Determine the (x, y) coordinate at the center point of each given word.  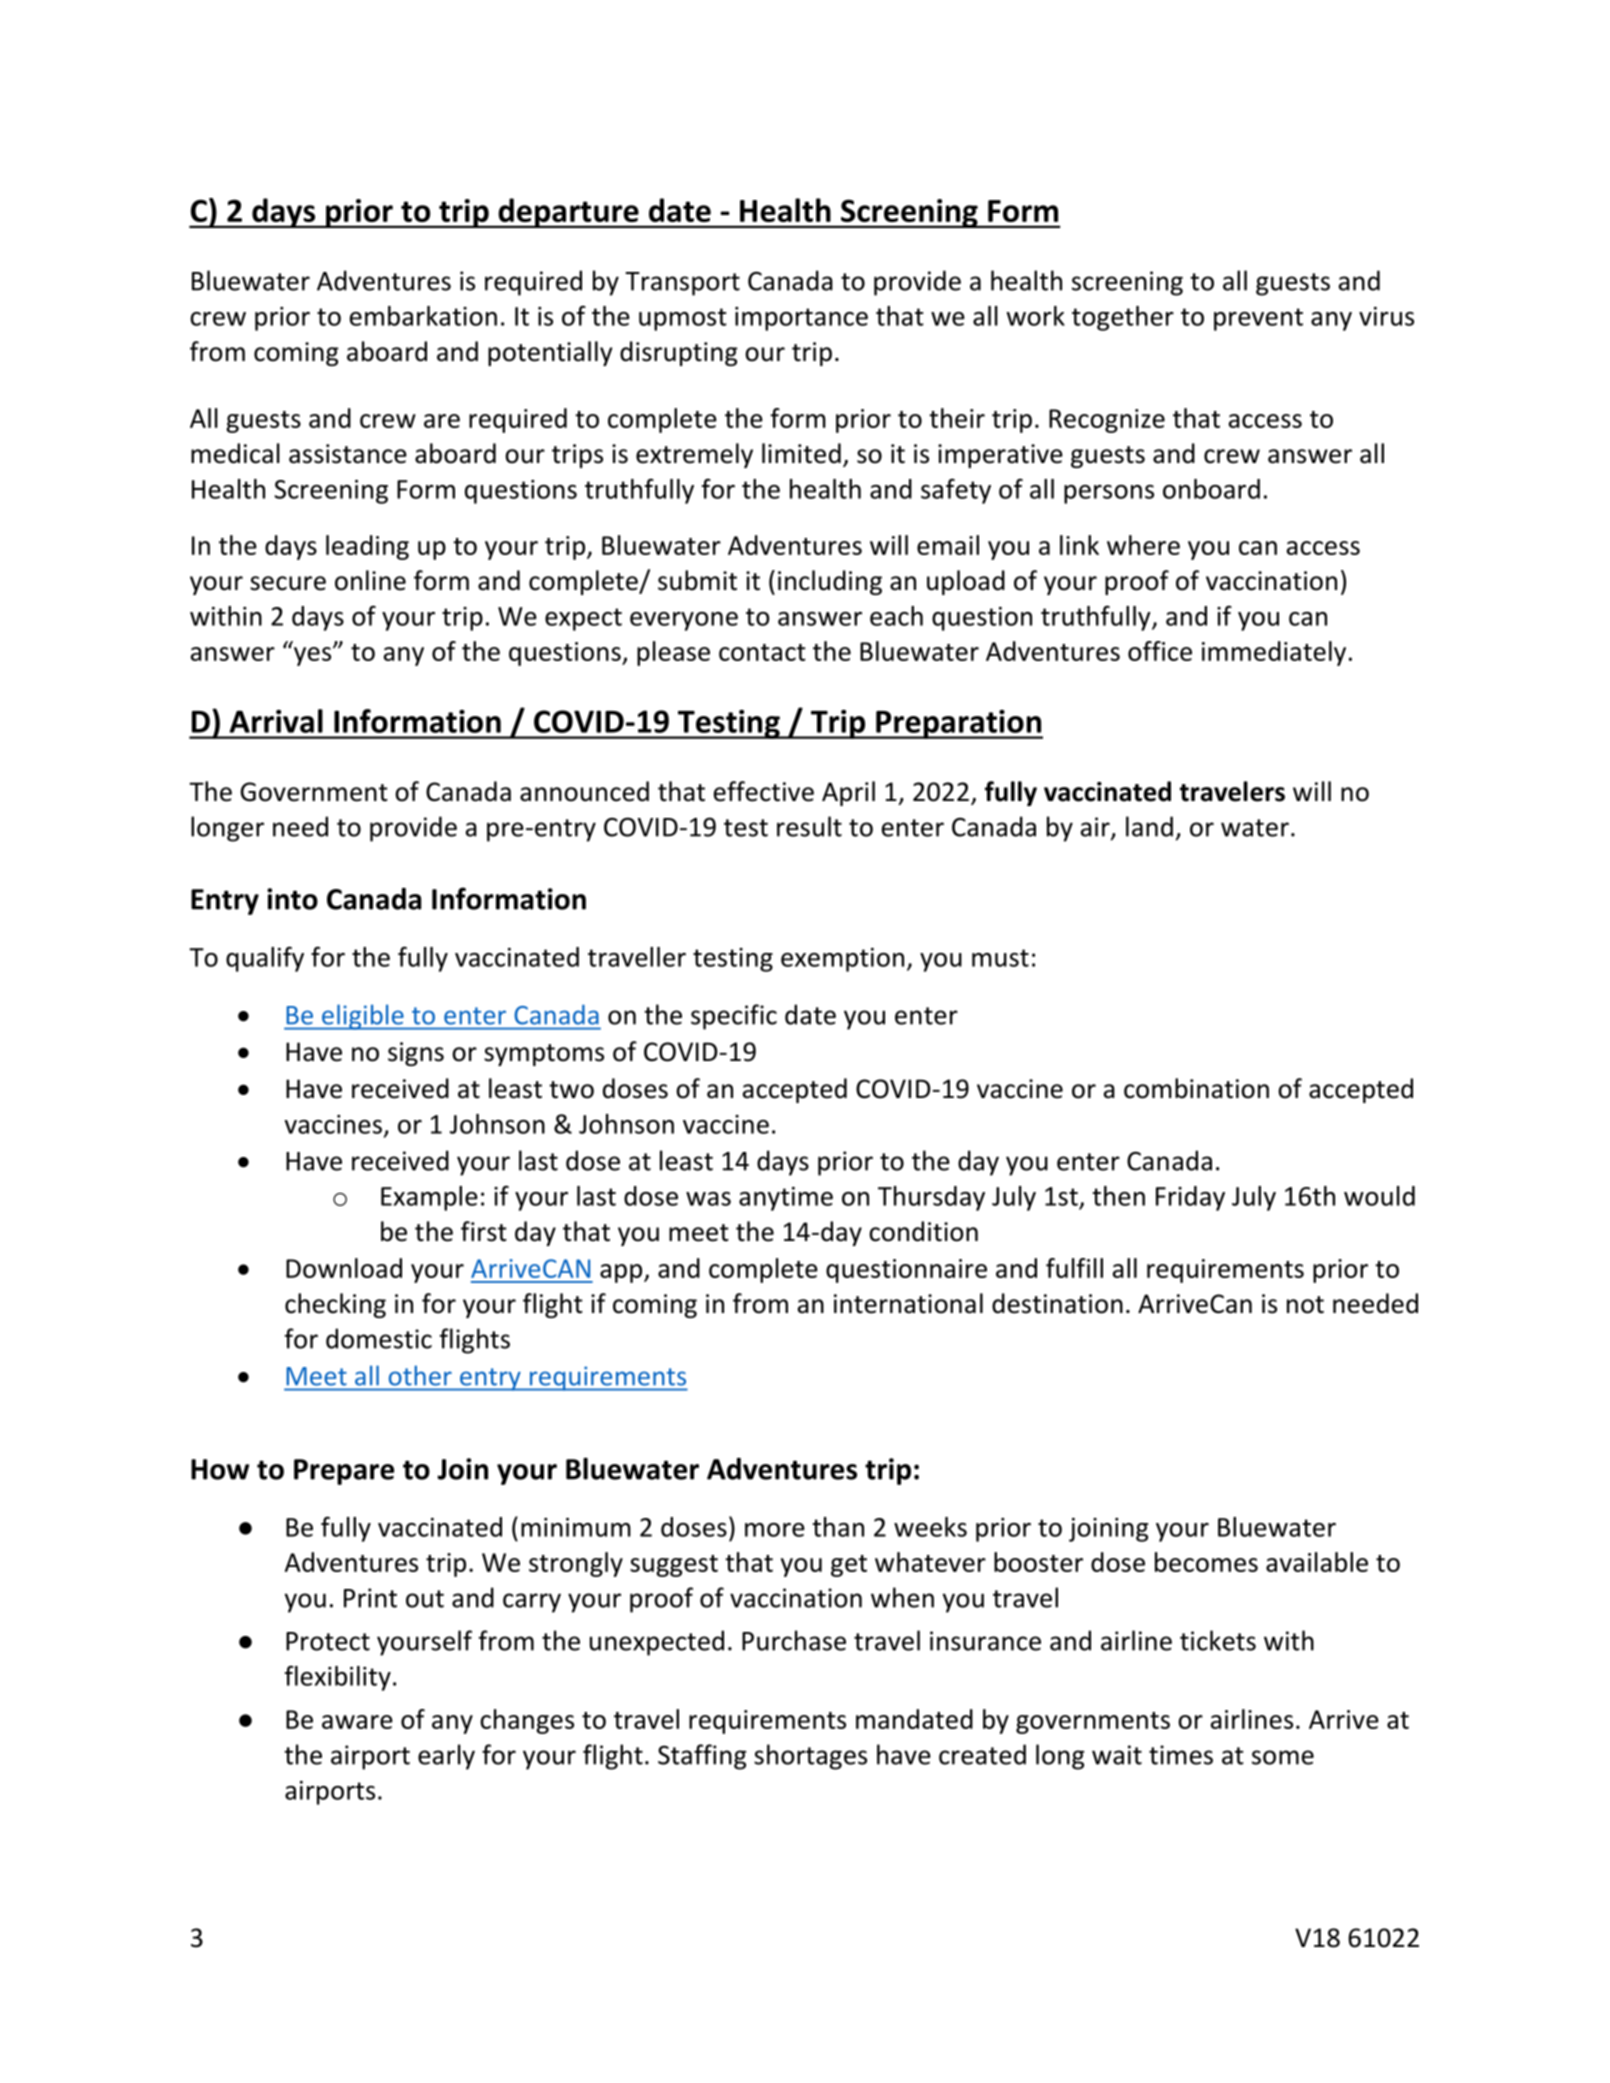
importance (801, 319)
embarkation (423, 316)
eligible (363, 1017)
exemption (842, 960)
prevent (1258, 319)
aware (357, 1722)
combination (1196, 1088)
